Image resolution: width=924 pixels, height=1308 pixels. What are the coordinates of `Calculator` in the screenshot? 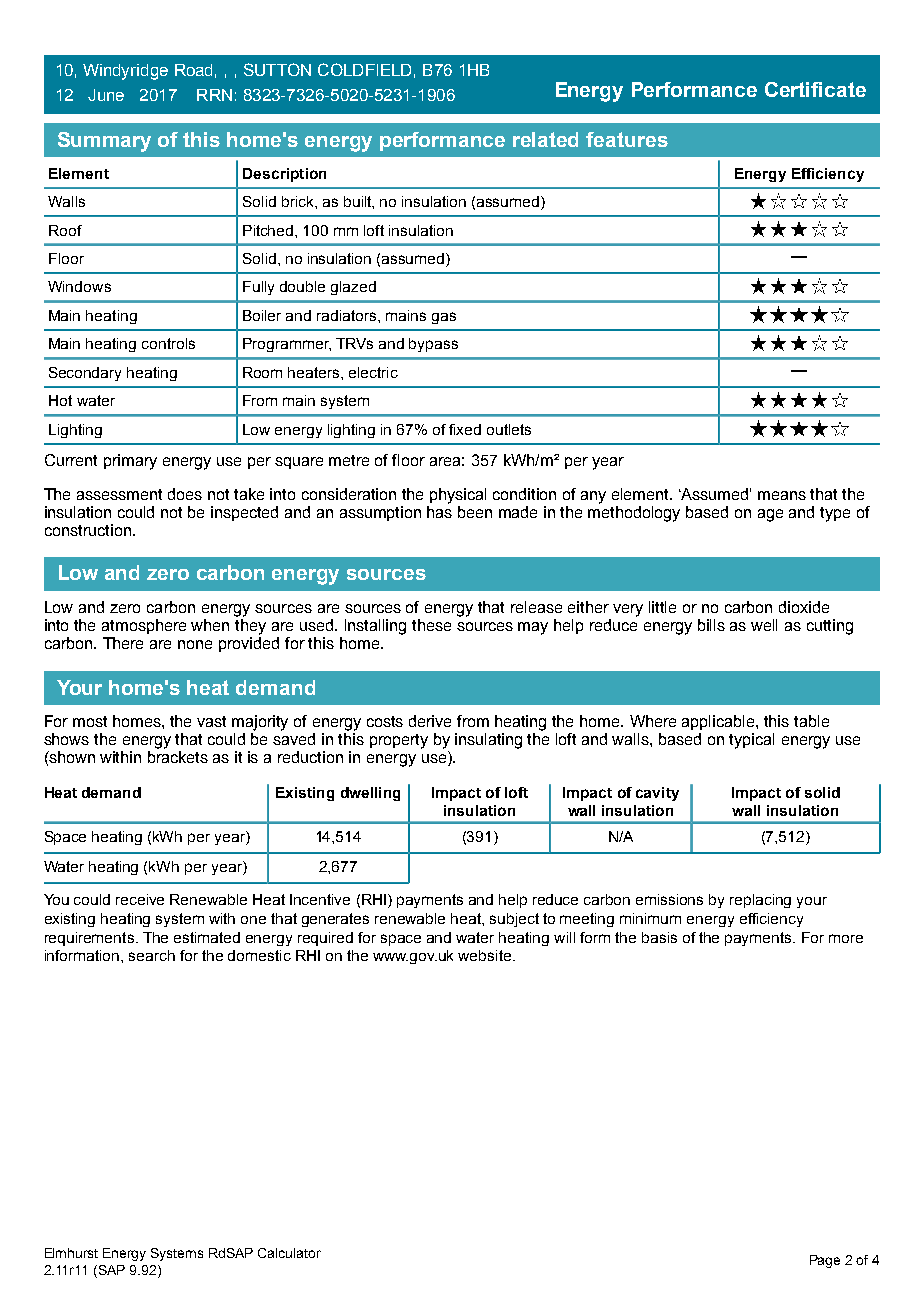 It's located at (289, 1253).
